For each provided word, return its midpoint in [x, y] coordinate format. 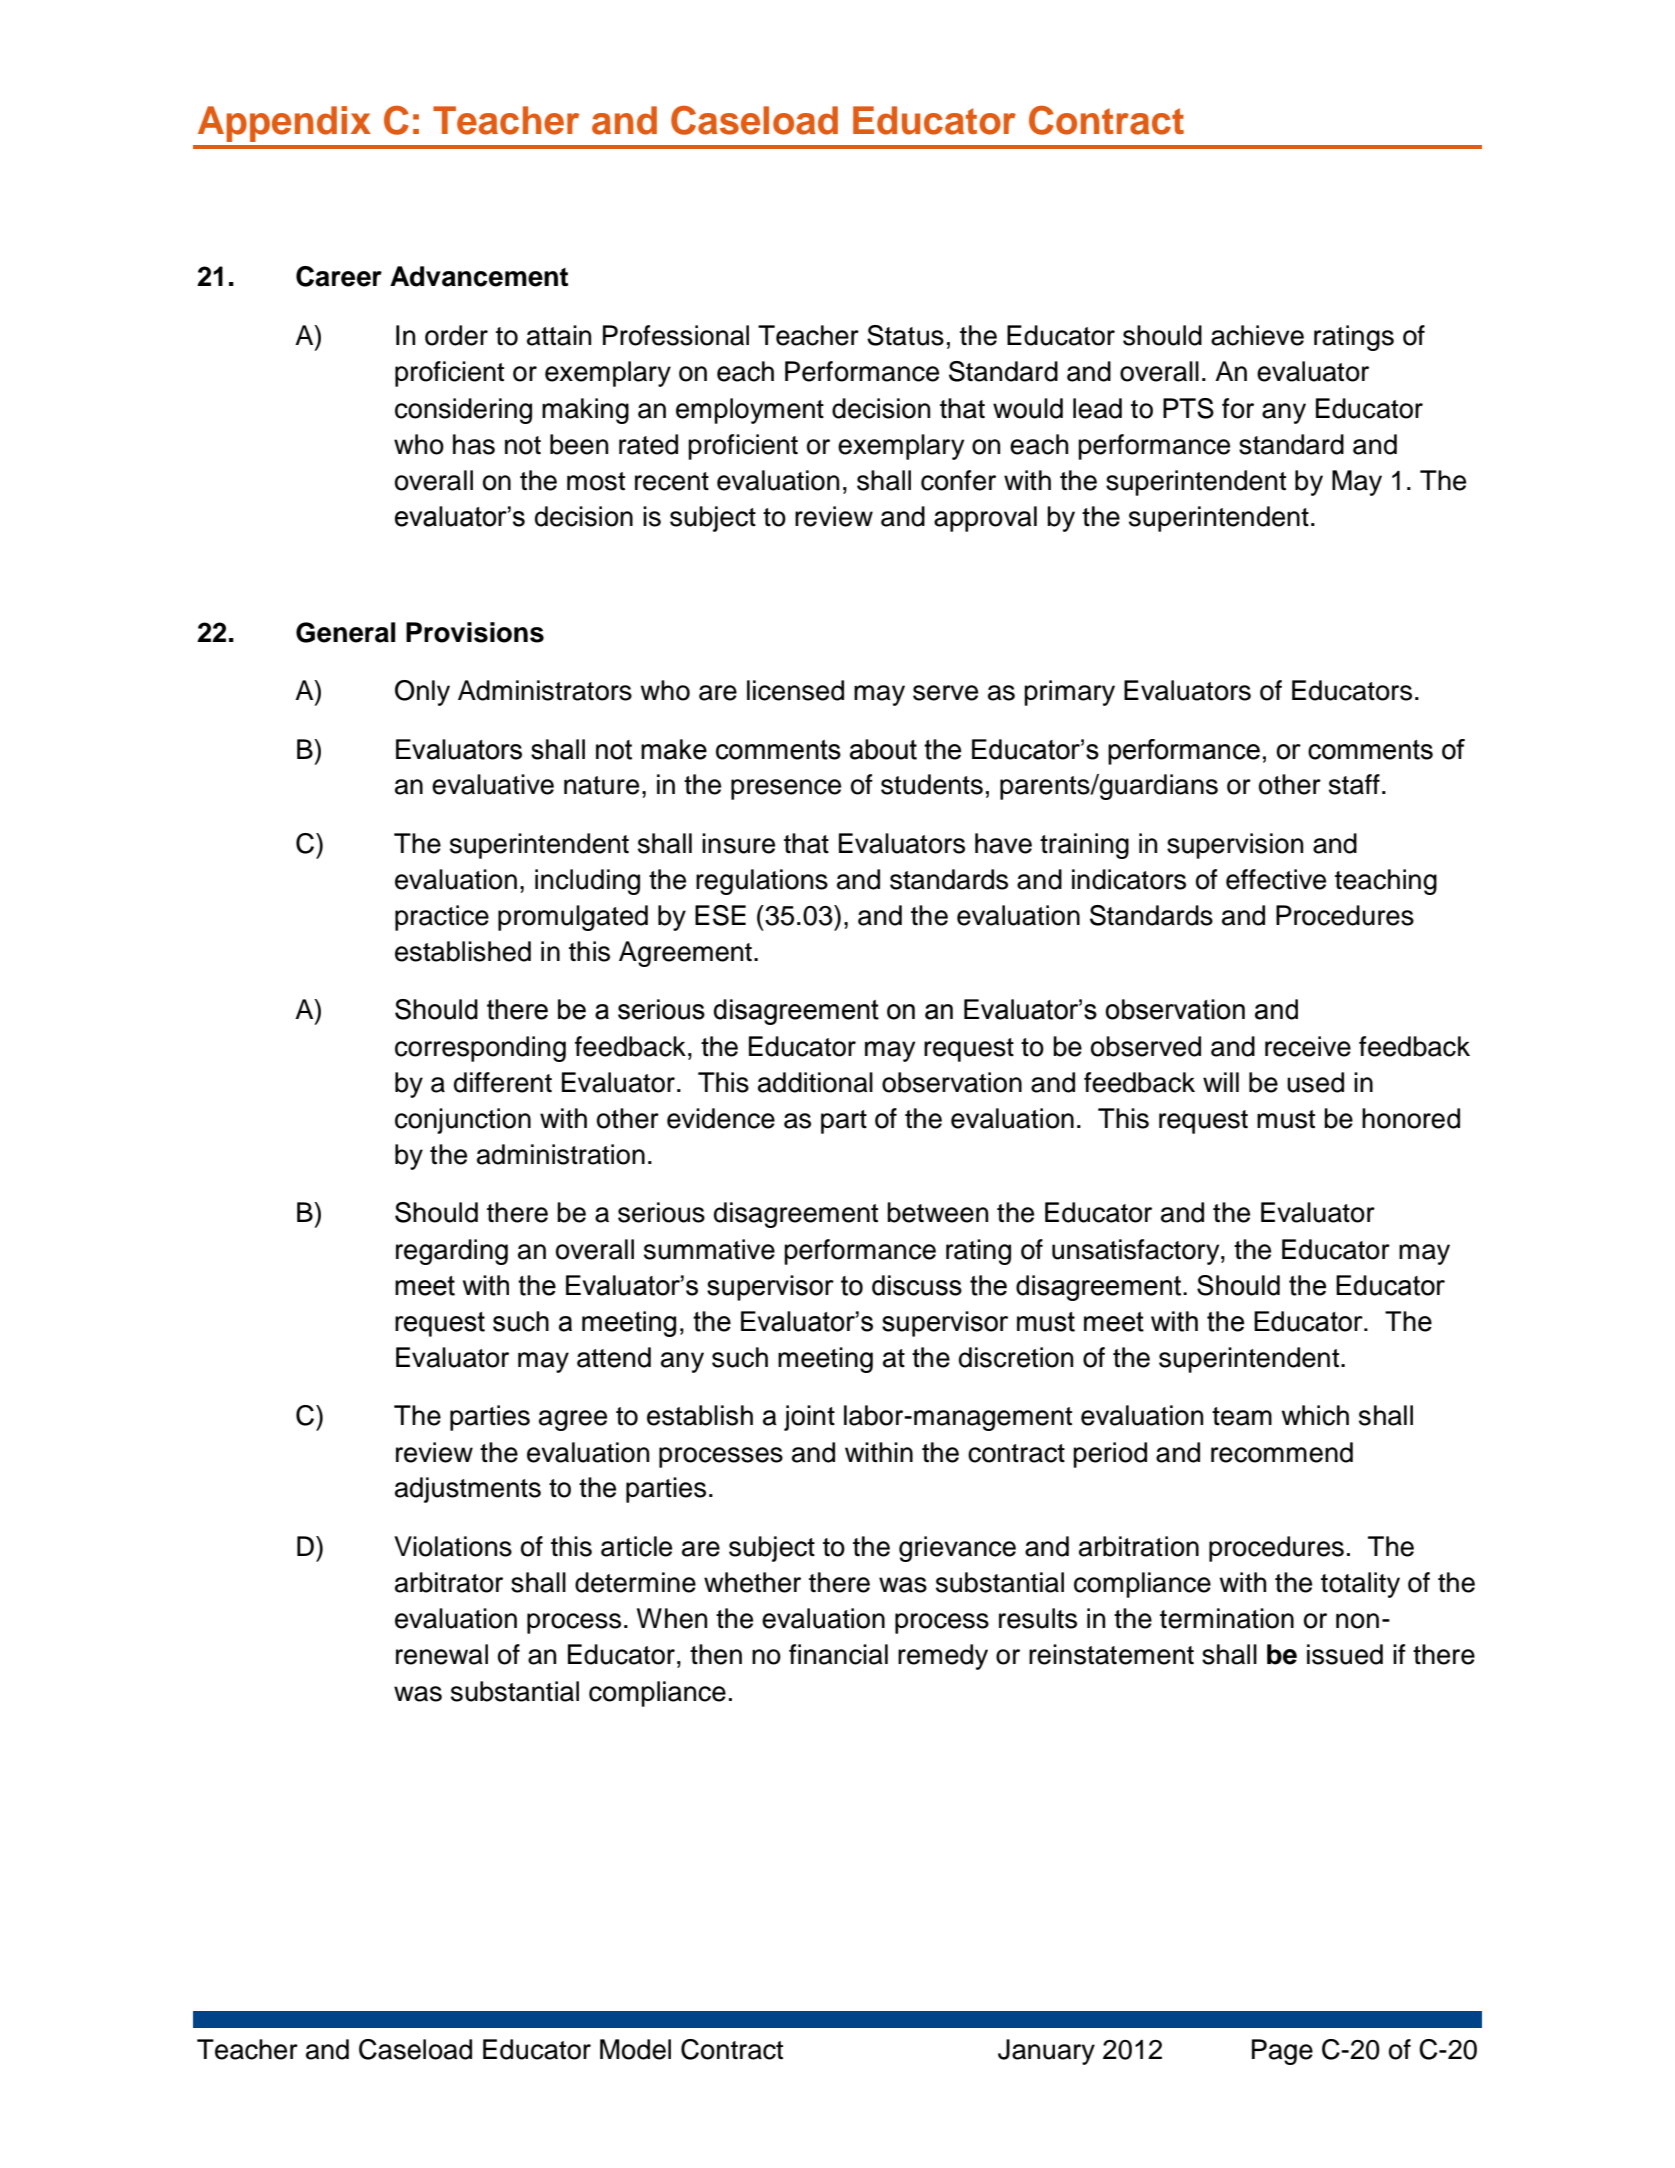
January [1046, 2052]
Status [905, 335]
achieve [1257, 335]
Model [635, 2049]
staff [1354, 784]
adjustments [468, 1490]
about [883, 749]
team [1242, 1416]
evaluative [493, 784]
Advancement [479, 276]
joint [809, 1418]
